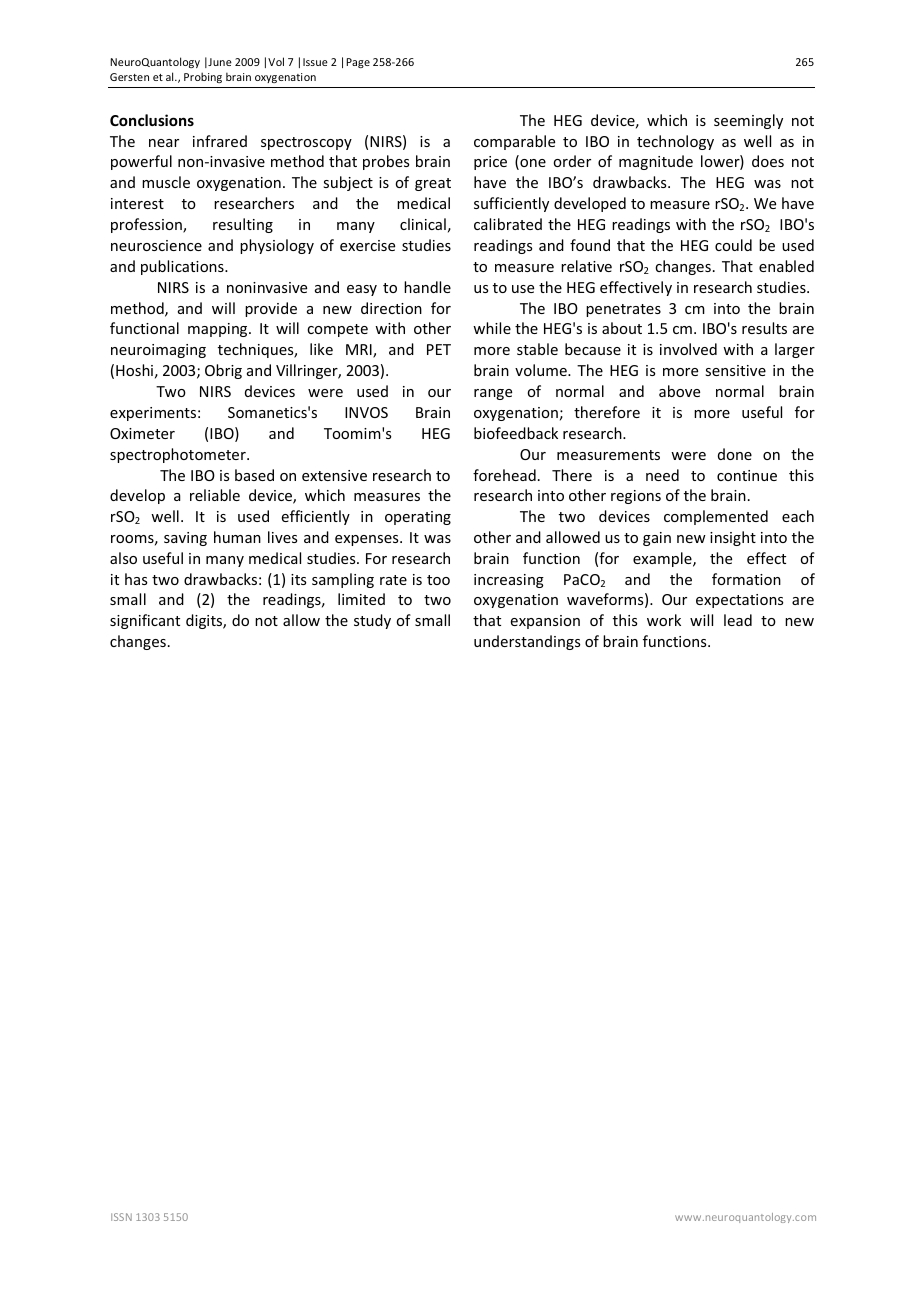  I want to click on Probing, so click(203, 77).
